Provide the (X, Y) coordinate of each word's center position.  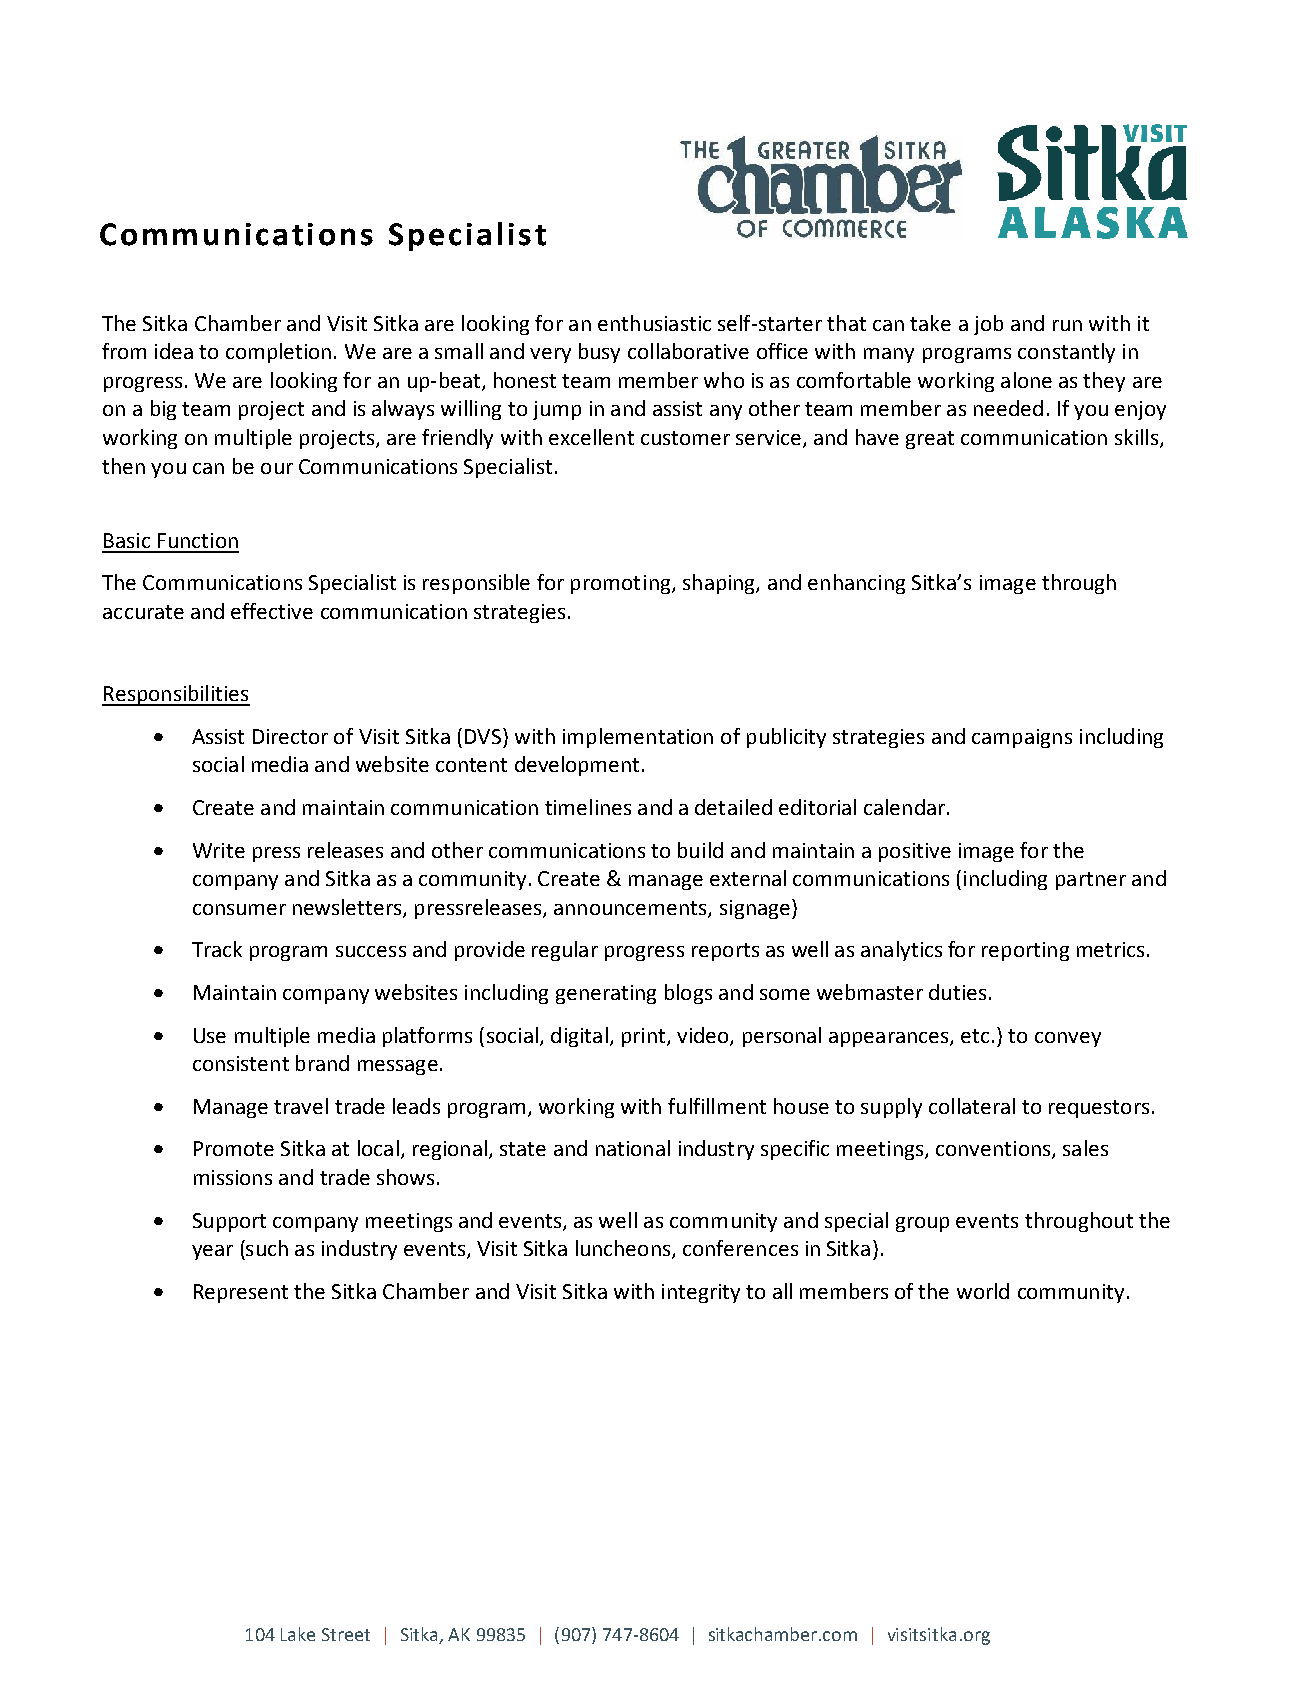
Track (217, 949)
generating (606, 994)
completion (278, 353)
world (983, 1291)
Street (346, 1634)
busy (599, 353)
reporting (1025, 951)
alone (1026, 380)
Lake (298, 1634)
